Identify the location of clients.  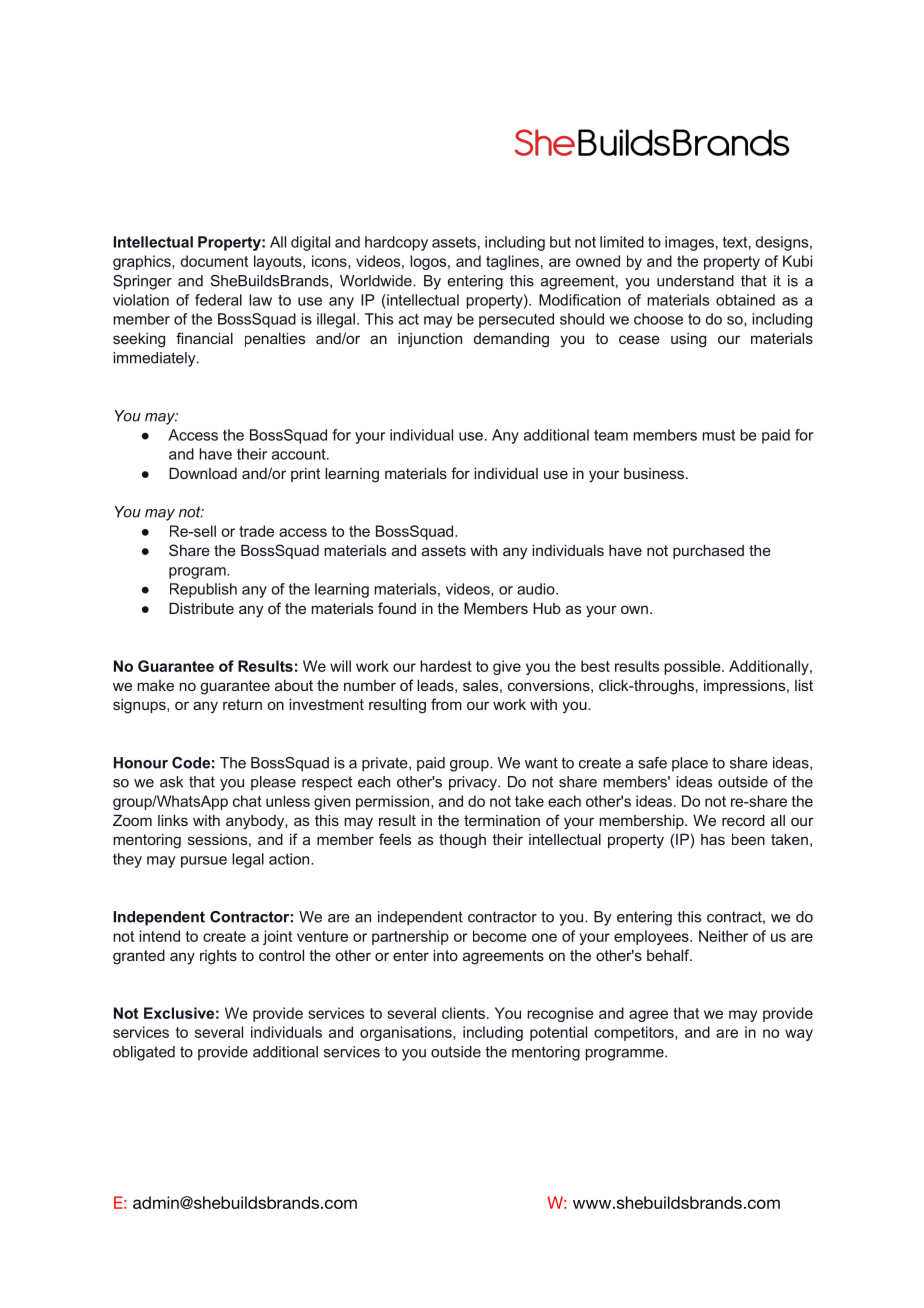
(463, 1013).
